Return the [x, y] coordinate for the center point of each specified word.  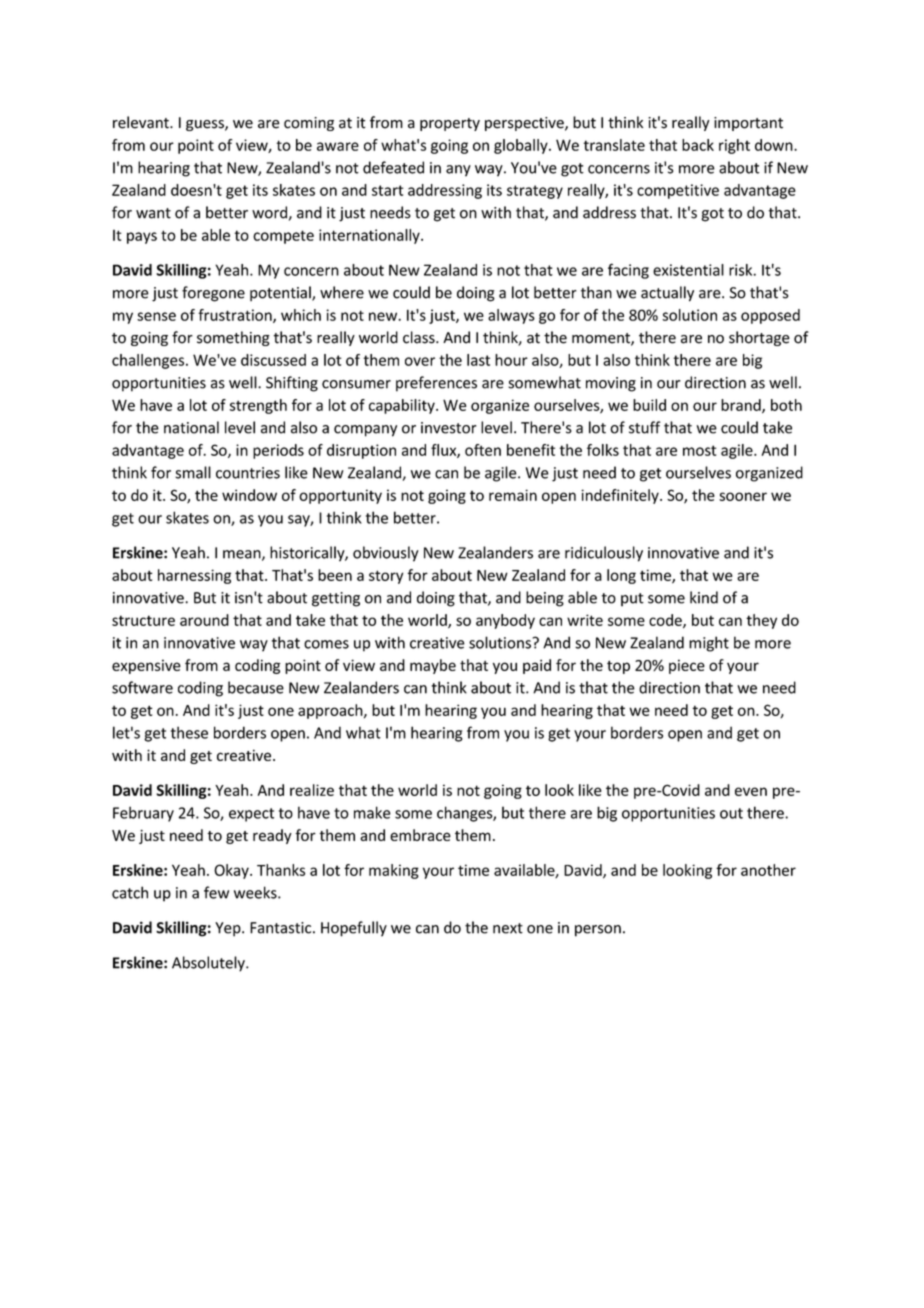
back [698, 145]
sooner [743, 496]
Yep [229, 929]
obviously [386, 554]
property [450, 124]
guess [206, 125]
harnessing [194, 576]
